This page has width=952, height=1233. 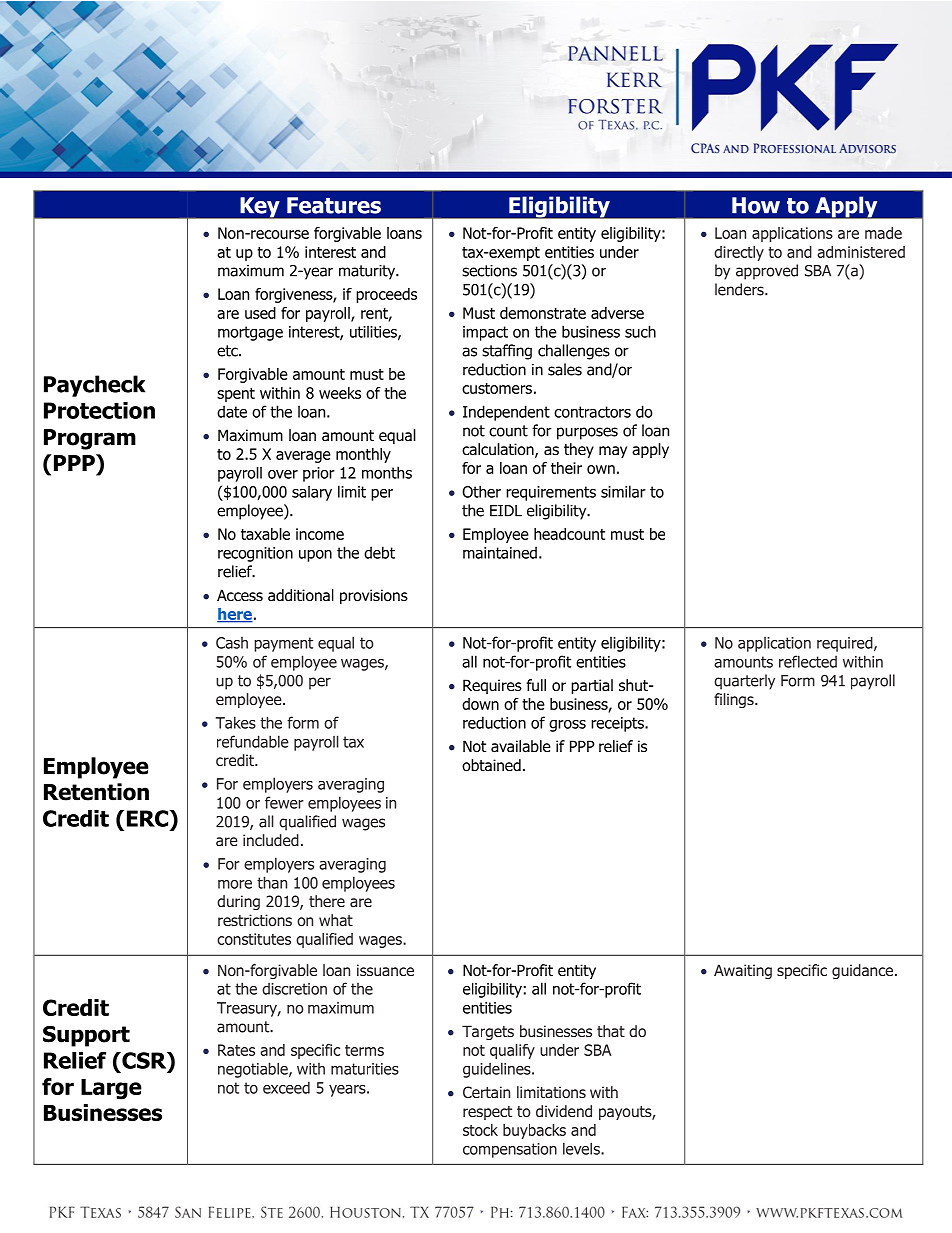 What do you see at coordinates (480, 1130) in the page?
I see `stock` at bounding box center [480, 1130].
